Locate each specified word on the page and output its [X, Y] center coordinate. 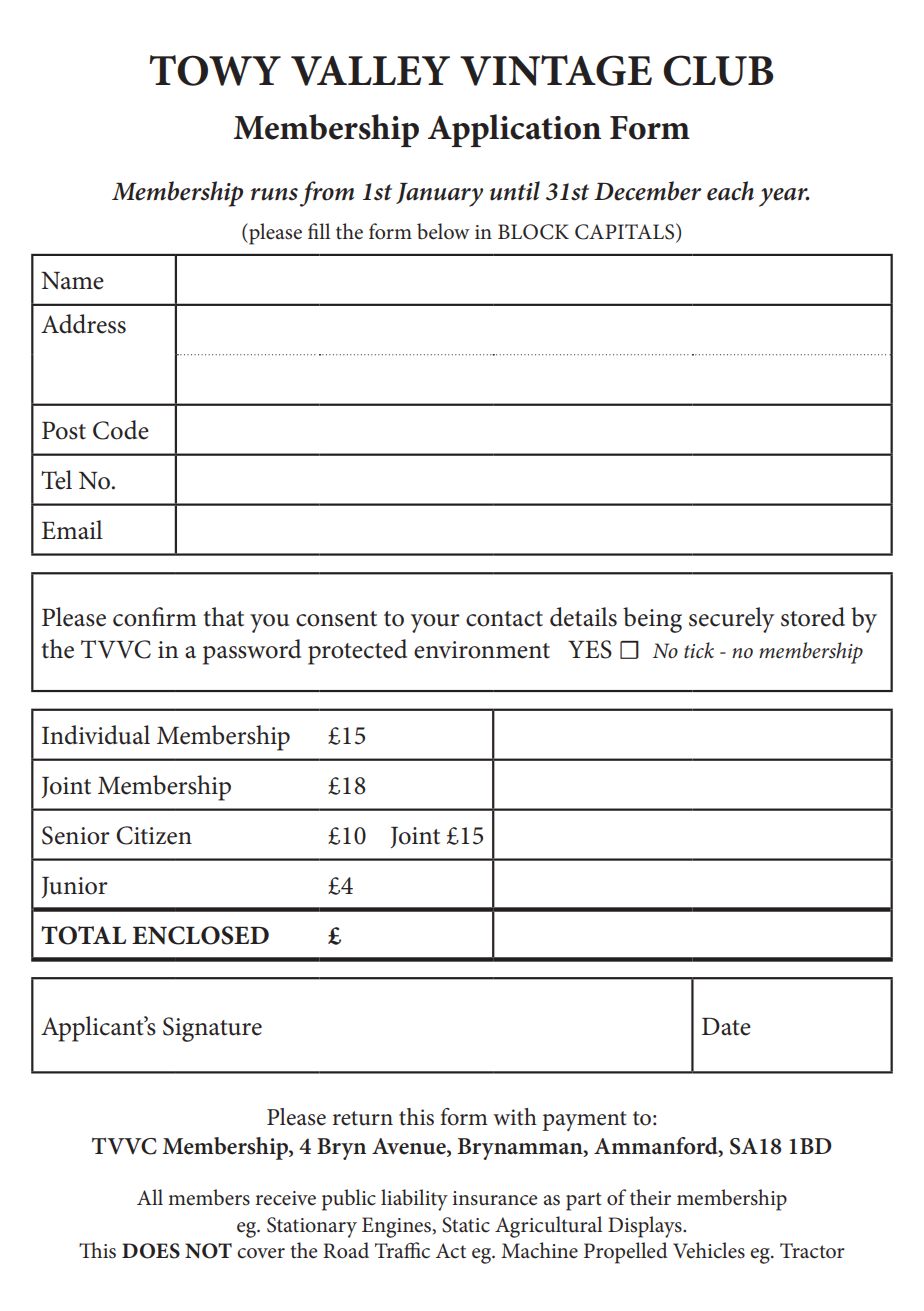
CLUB [718, 70]
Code [121, 430]
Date [726, 1027]
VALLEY [370, 71]
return [363, 1118]
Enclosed [200, 935]
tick [699, 650]
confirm [155, 617]
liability [414, 1200]
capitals [626, 232]
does [151, 1251]
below [443, 231]
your [435, 623]
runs [274, 194]
